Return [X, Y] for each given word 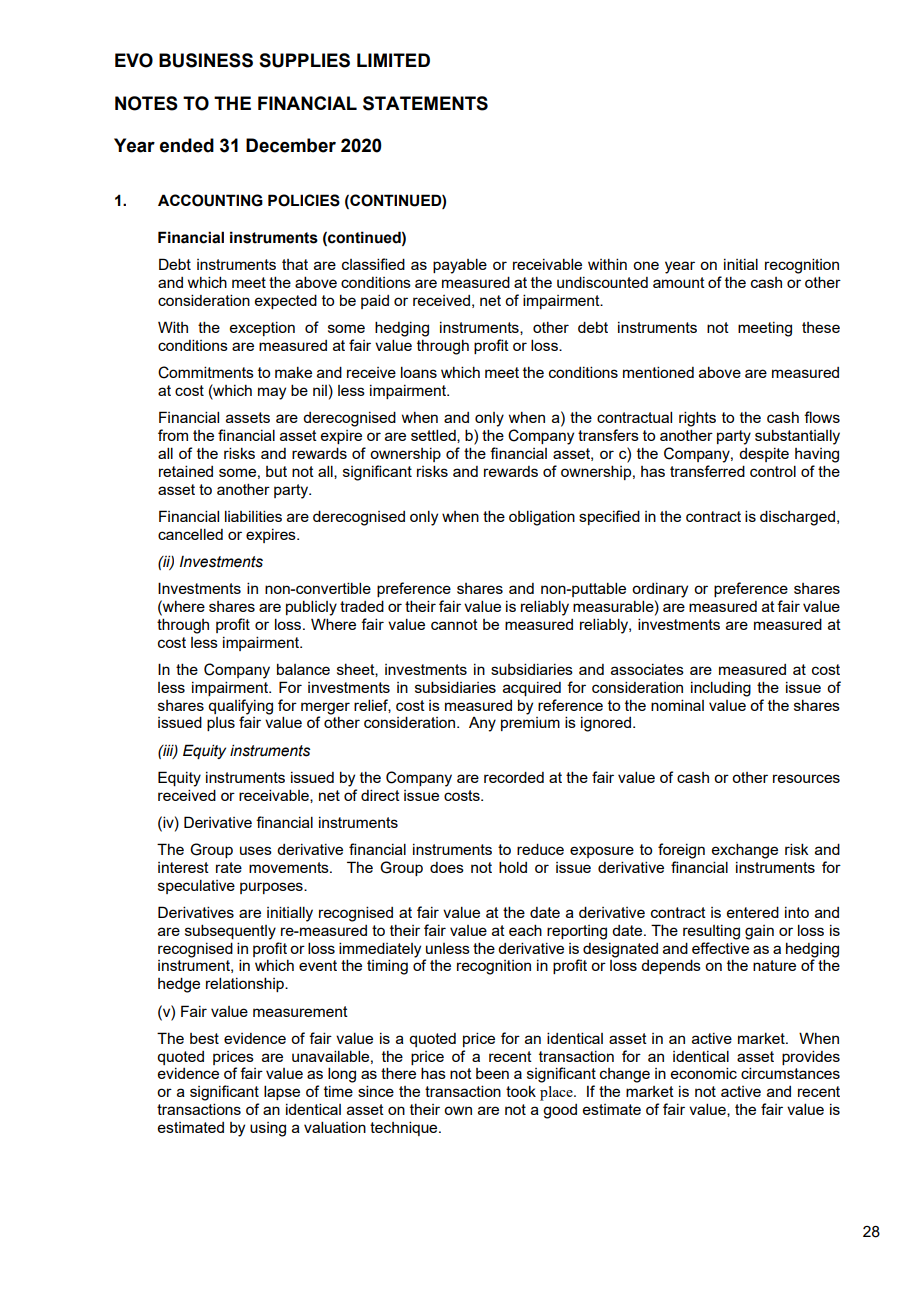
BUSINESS [206, 60]
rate [229, 867]
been [492, 1073]
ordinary [660, 590]
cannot [454, 624]
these [821, 327]
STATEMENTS [425, 103]
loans [419, 372]
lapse [282, 1092]
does [447, 867]
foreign [681, 851]
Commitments [206, 372]
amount [679, 282]
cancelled [190, 534]
